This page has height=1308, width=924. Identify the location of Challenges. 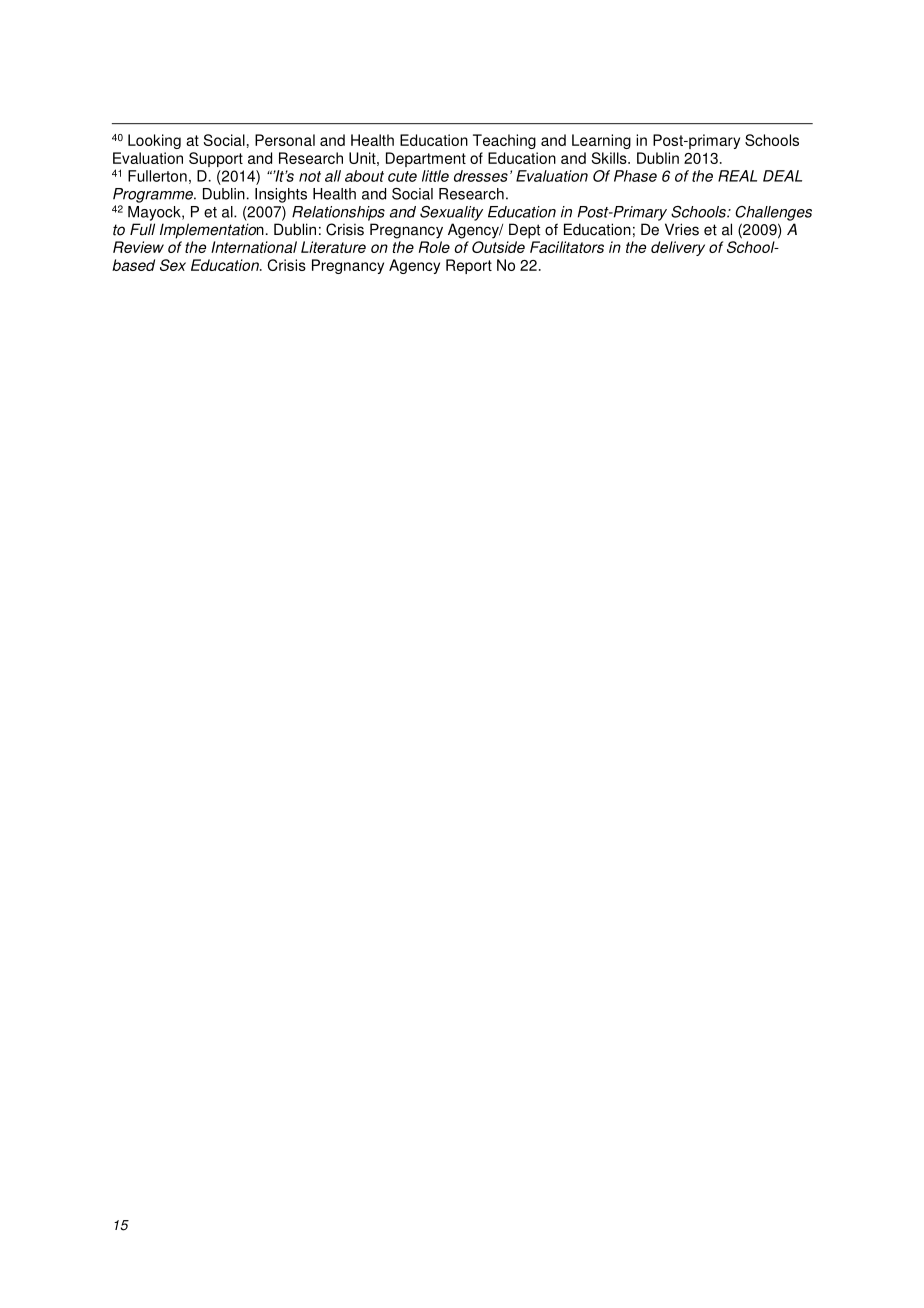
(773, 213).
